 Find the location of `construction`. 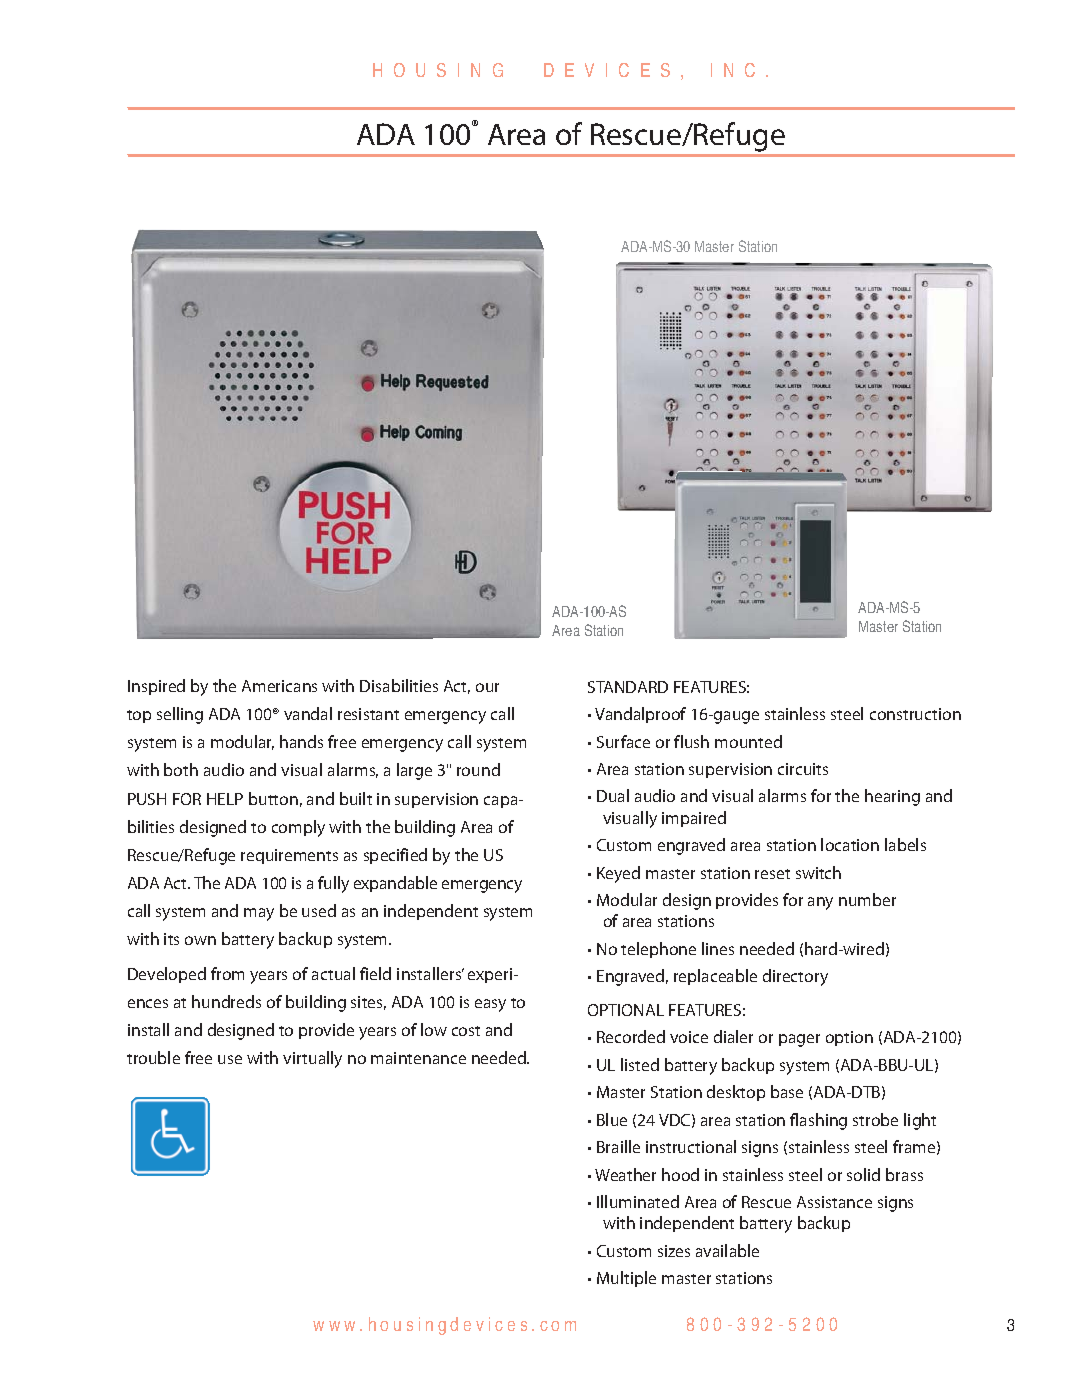

construction is located at coordinates (915, 714).
